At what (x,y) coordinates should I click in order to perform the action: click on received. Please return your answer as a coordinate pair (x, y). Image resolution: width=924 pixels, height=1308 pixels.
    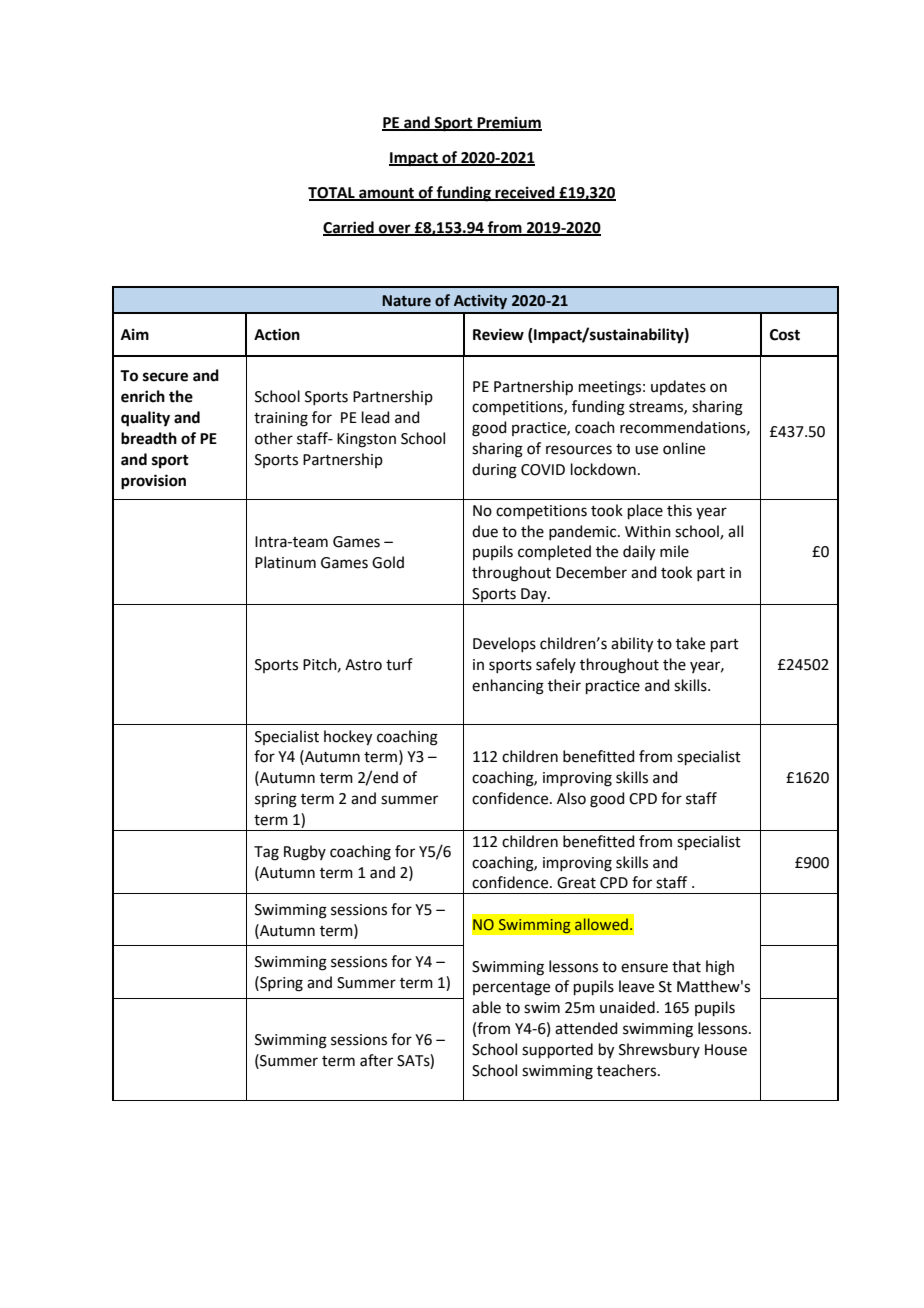
    Looking at the image, I should click on (525, 193).
